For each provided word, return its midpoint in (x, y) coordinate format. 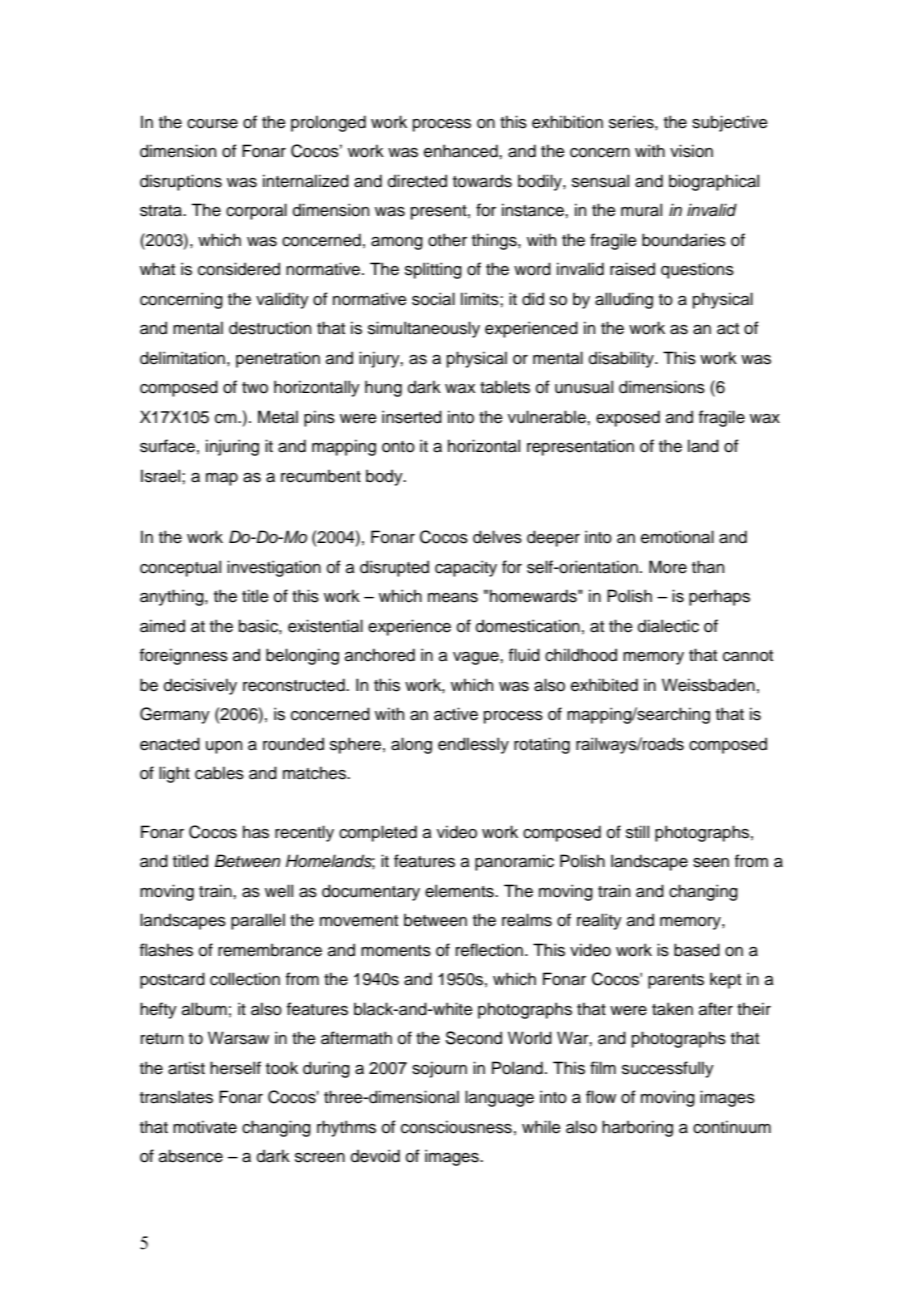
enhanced (462, 151)
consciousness (456, 1127)
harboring (637, 1128)
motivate (205, 1127)
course (212, 124)
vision (691, 151)
